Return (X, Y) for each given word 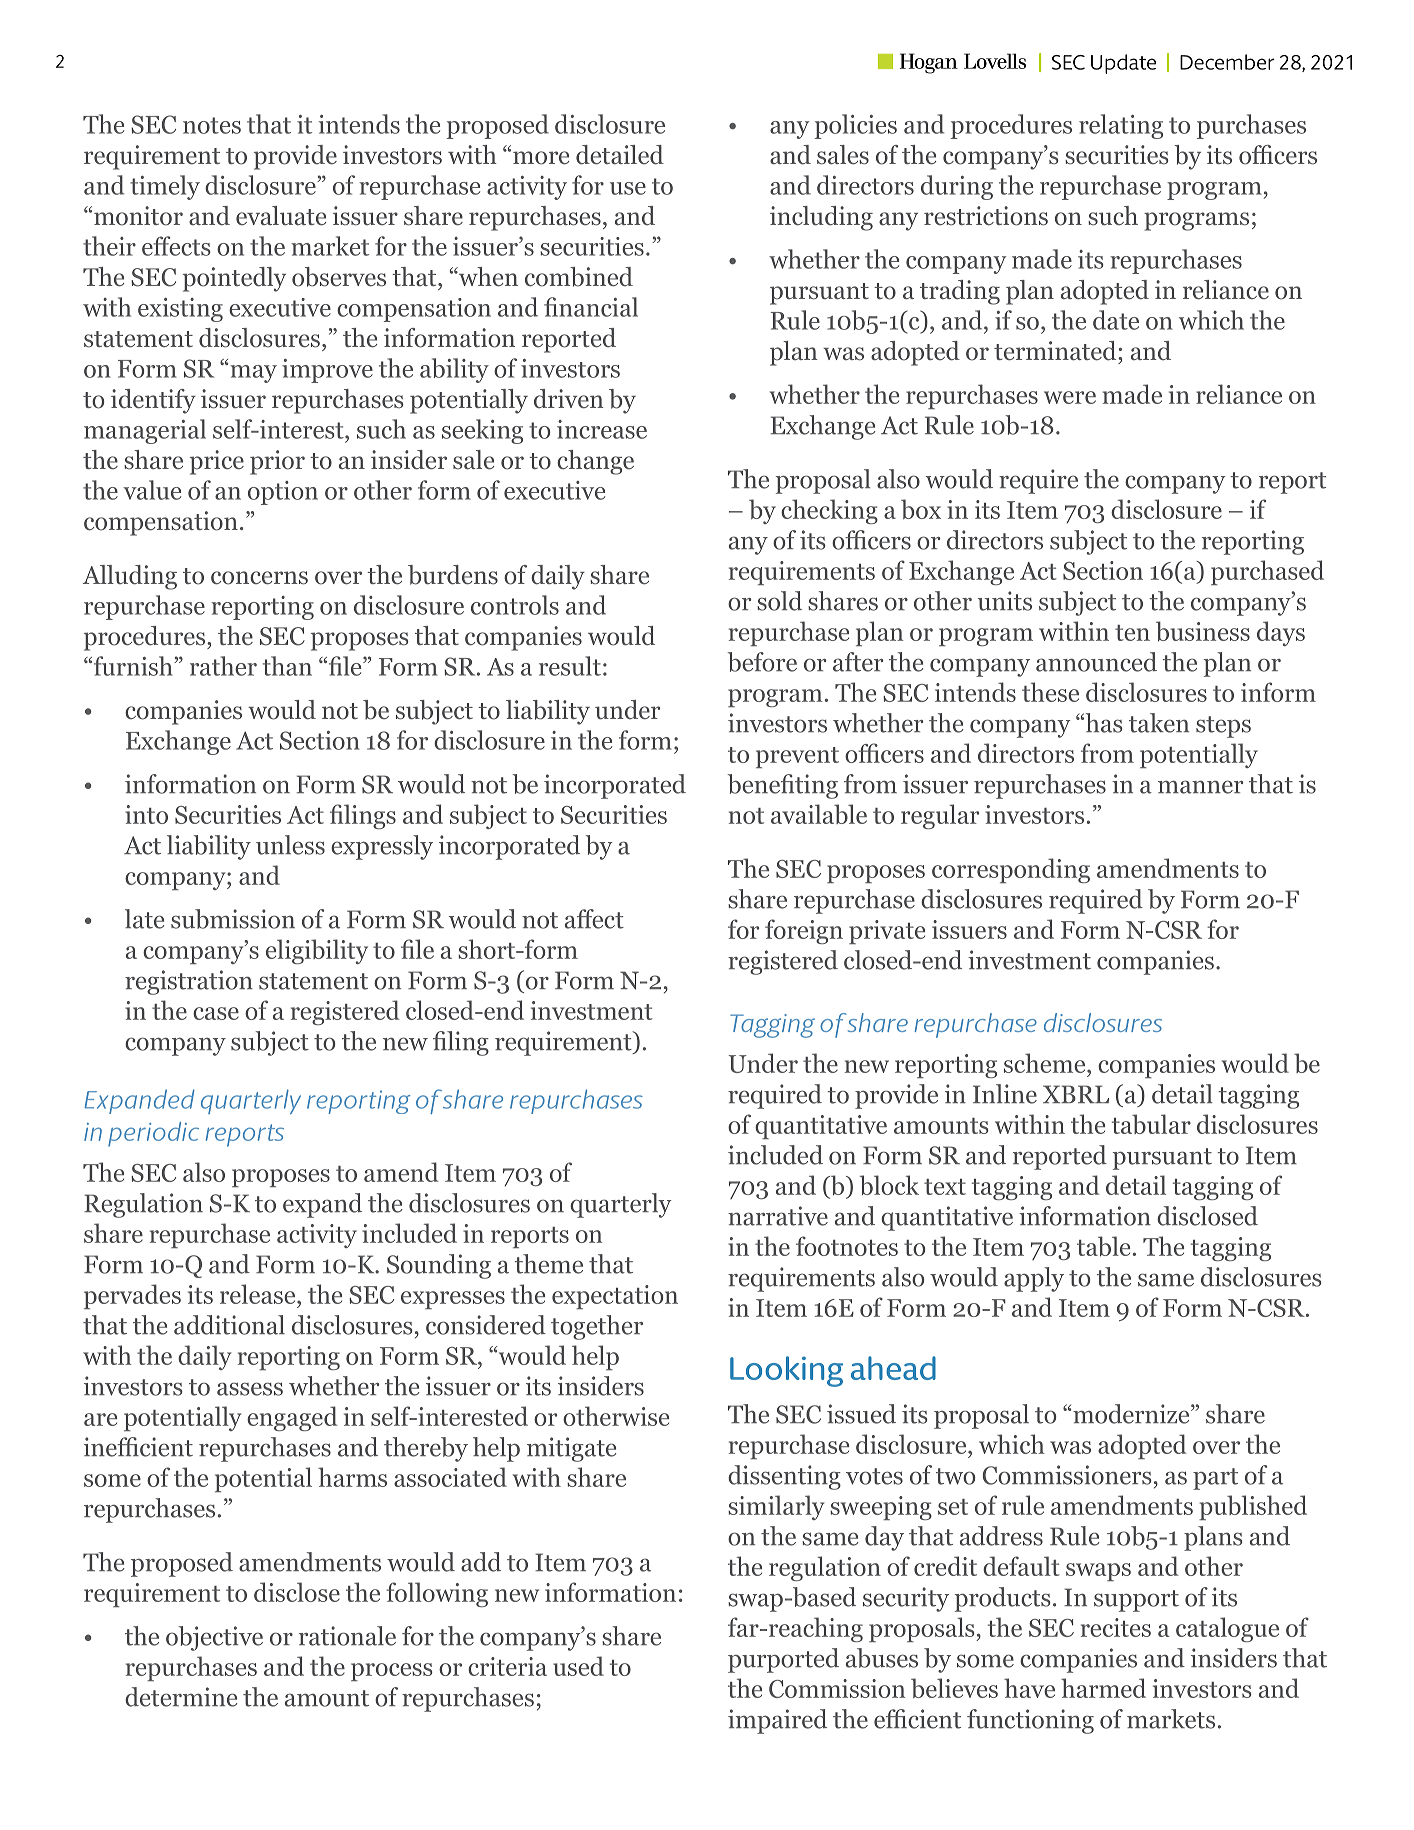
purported (783, 1660)
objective (214, 1638)
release (259, 1294)
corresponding (1011, 870)
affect (594, 919)
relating (1121, 126)
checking (829, 511)
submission (233, 919)
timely (165, 187)
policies (856, 126)
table (1103, 1246)
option (283, 493)
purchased (1267, 572)
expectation (615, 1297)
